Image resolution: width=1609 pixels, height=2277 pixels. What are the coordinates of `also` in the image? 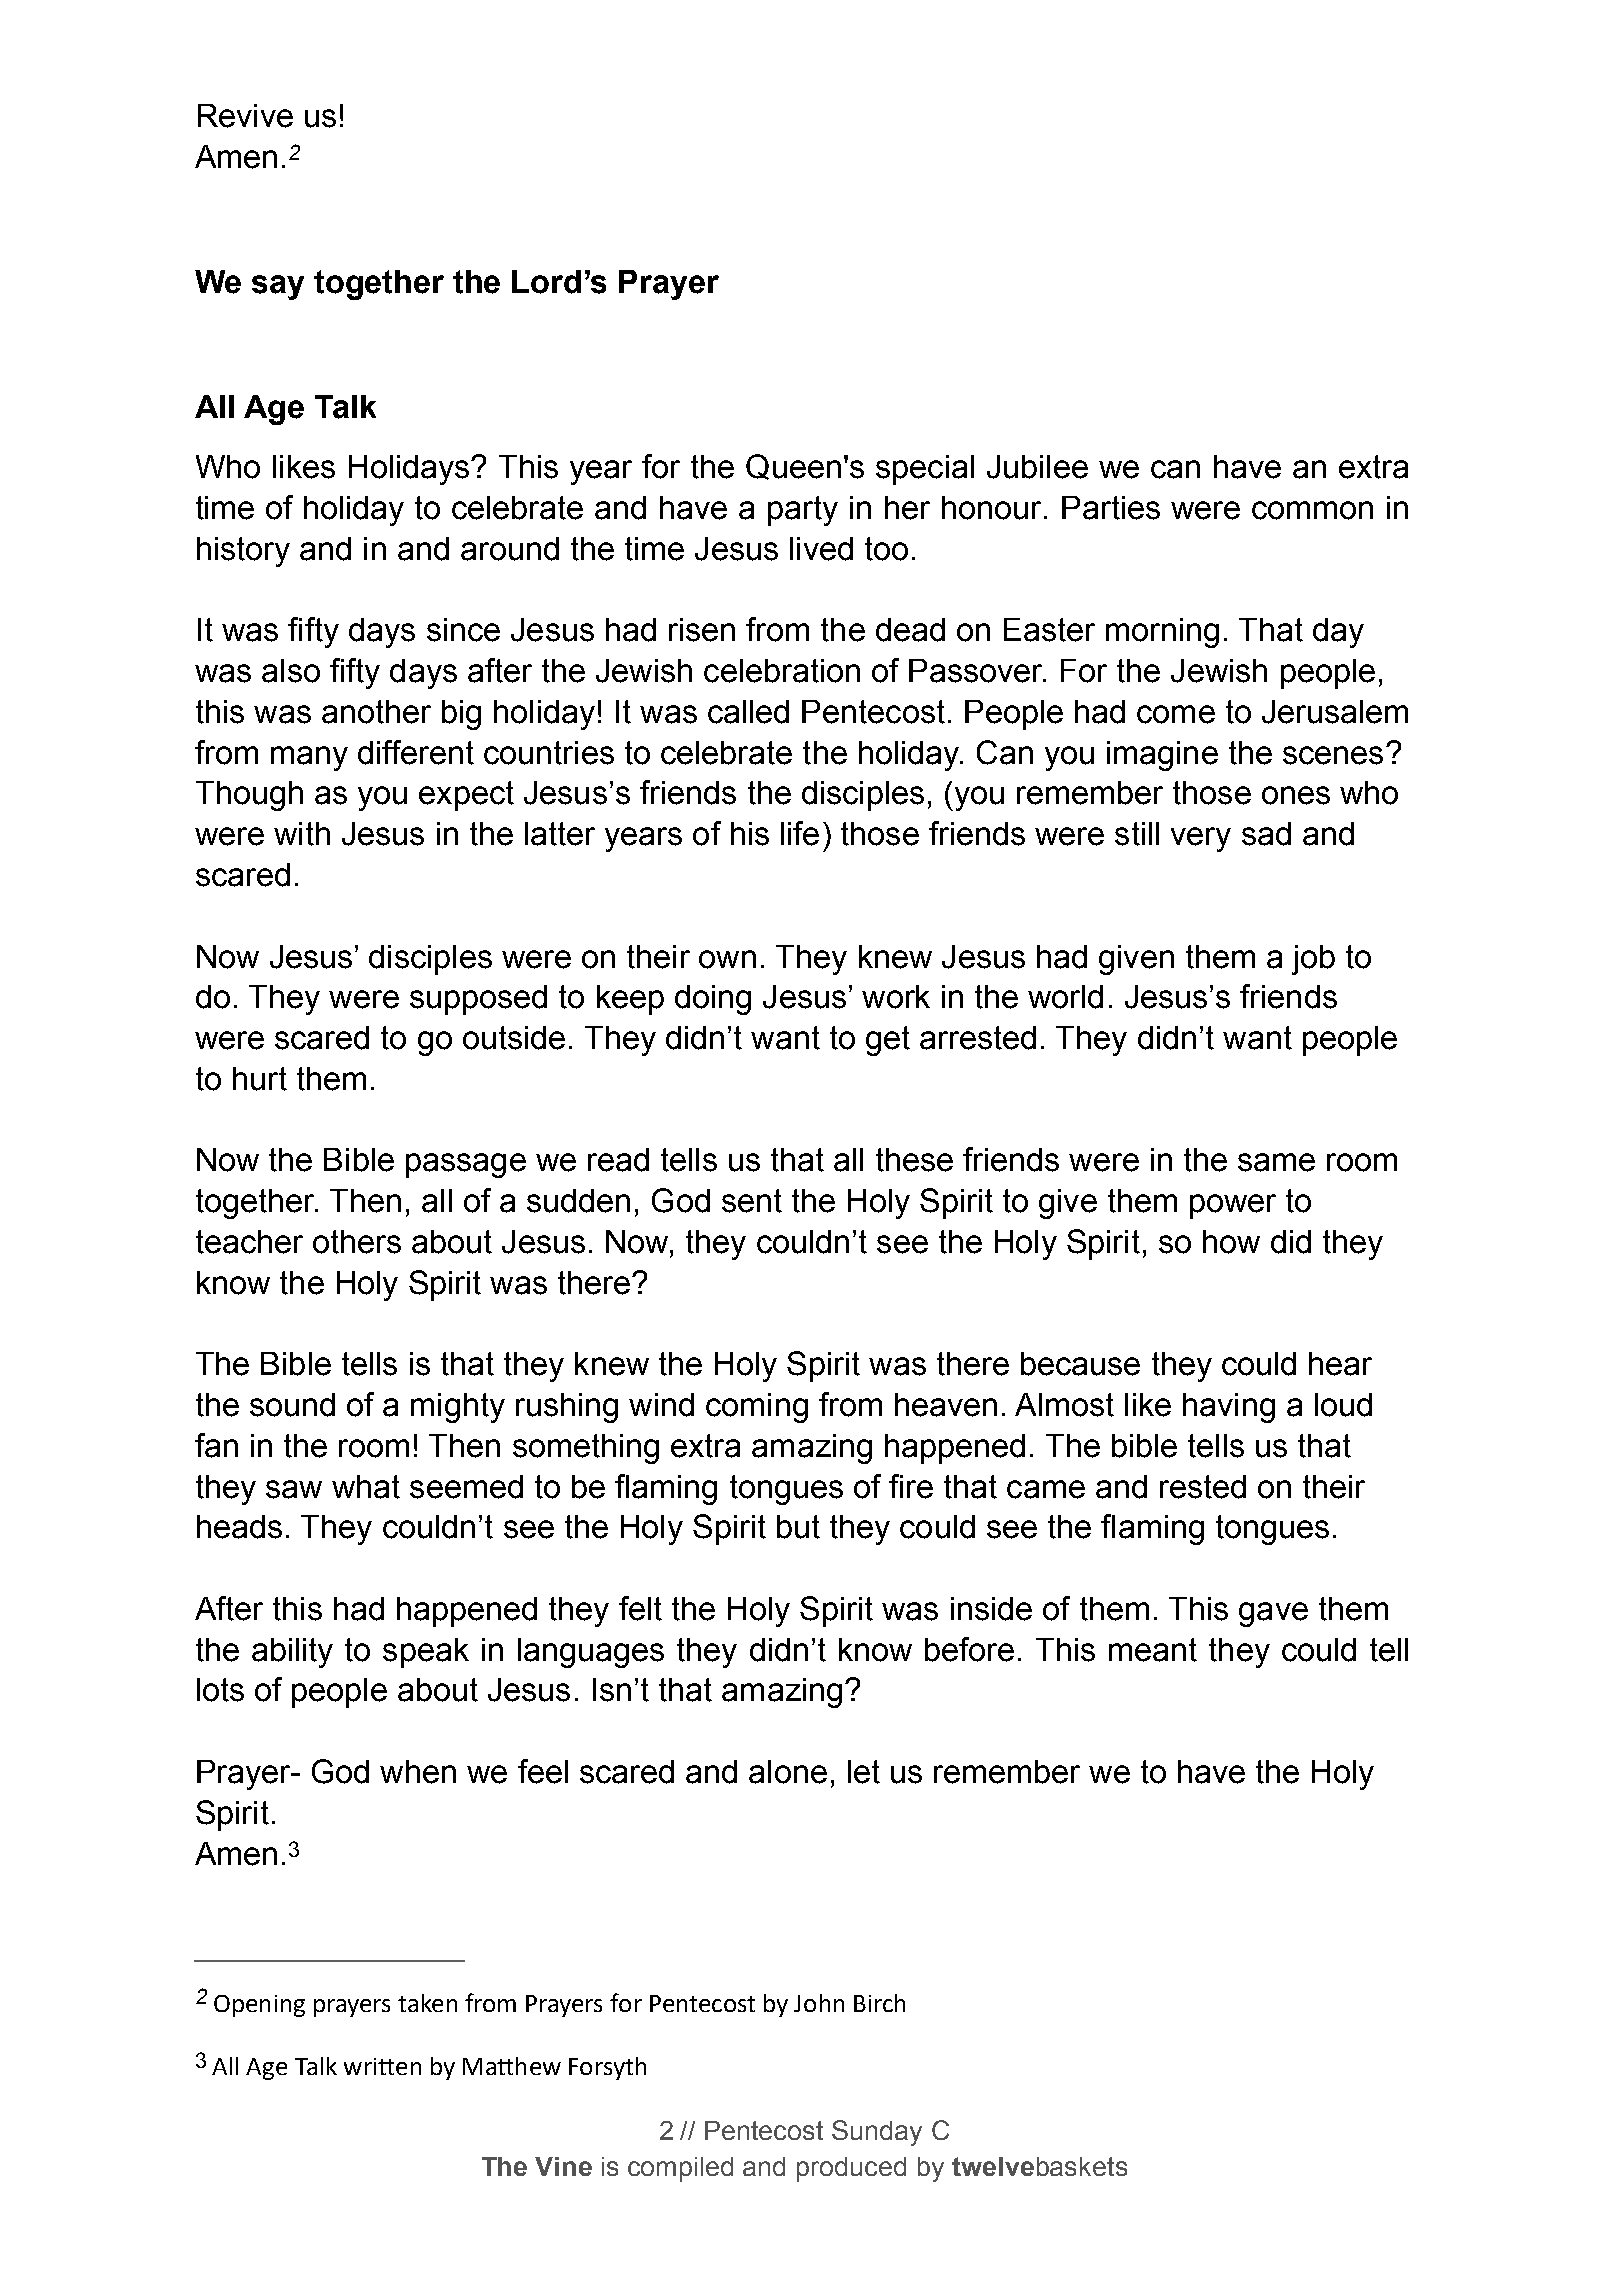 It's located at (291, 671).
